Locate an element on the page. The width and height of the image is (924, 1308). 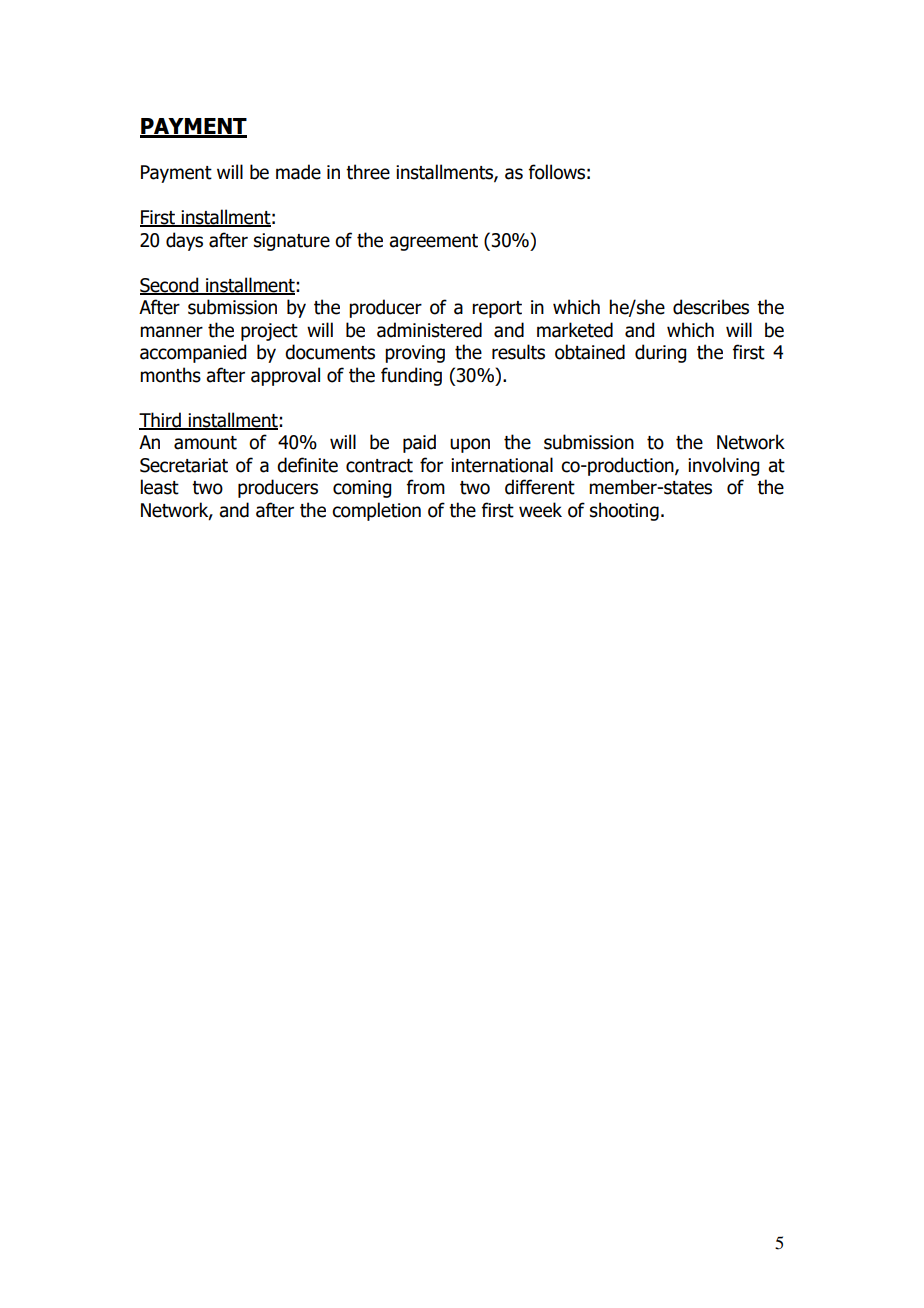
least is located at coordinates (160, 487).
